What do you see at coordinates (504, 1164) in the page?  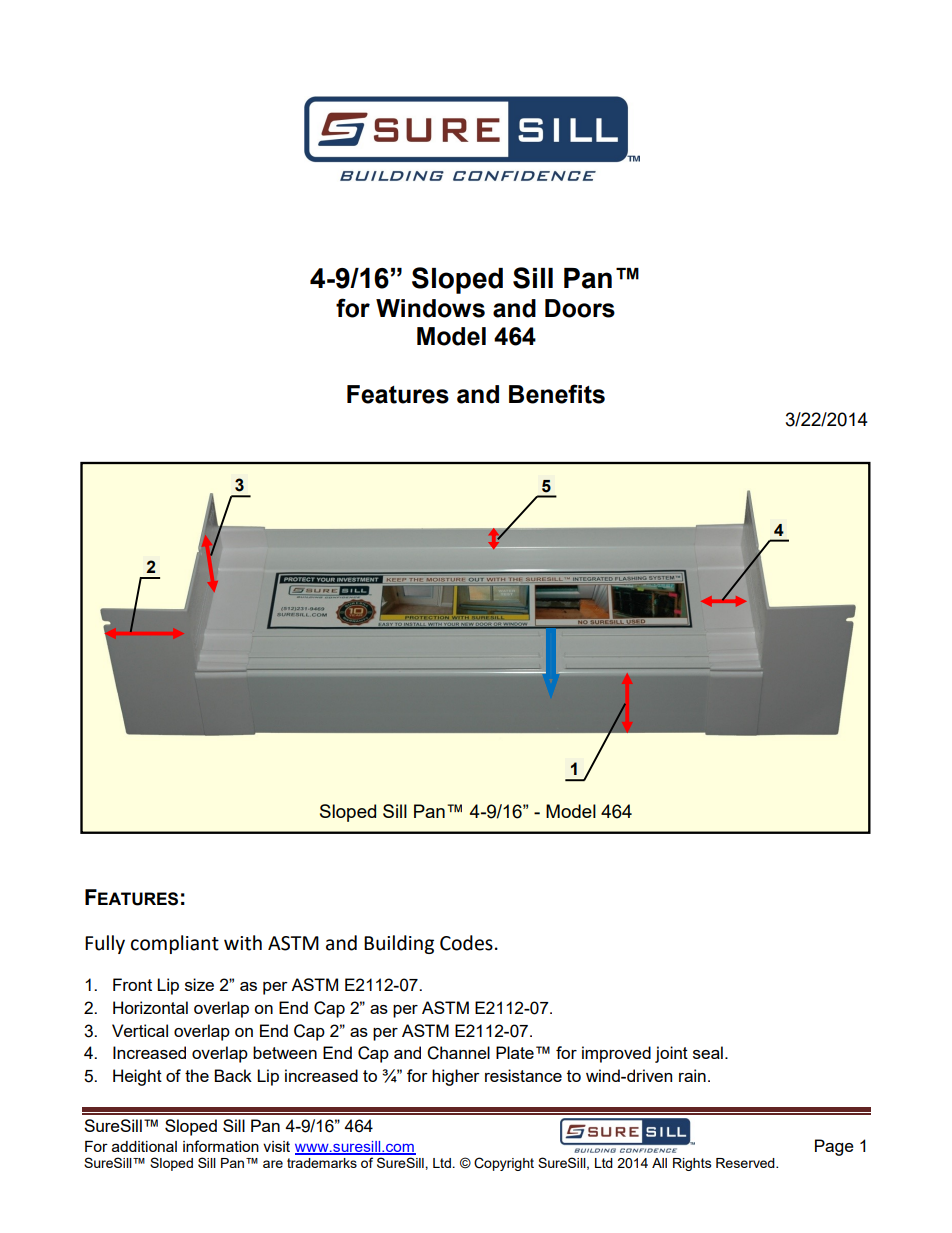 I see `Copyright` at bounding box center [504, 1164].
